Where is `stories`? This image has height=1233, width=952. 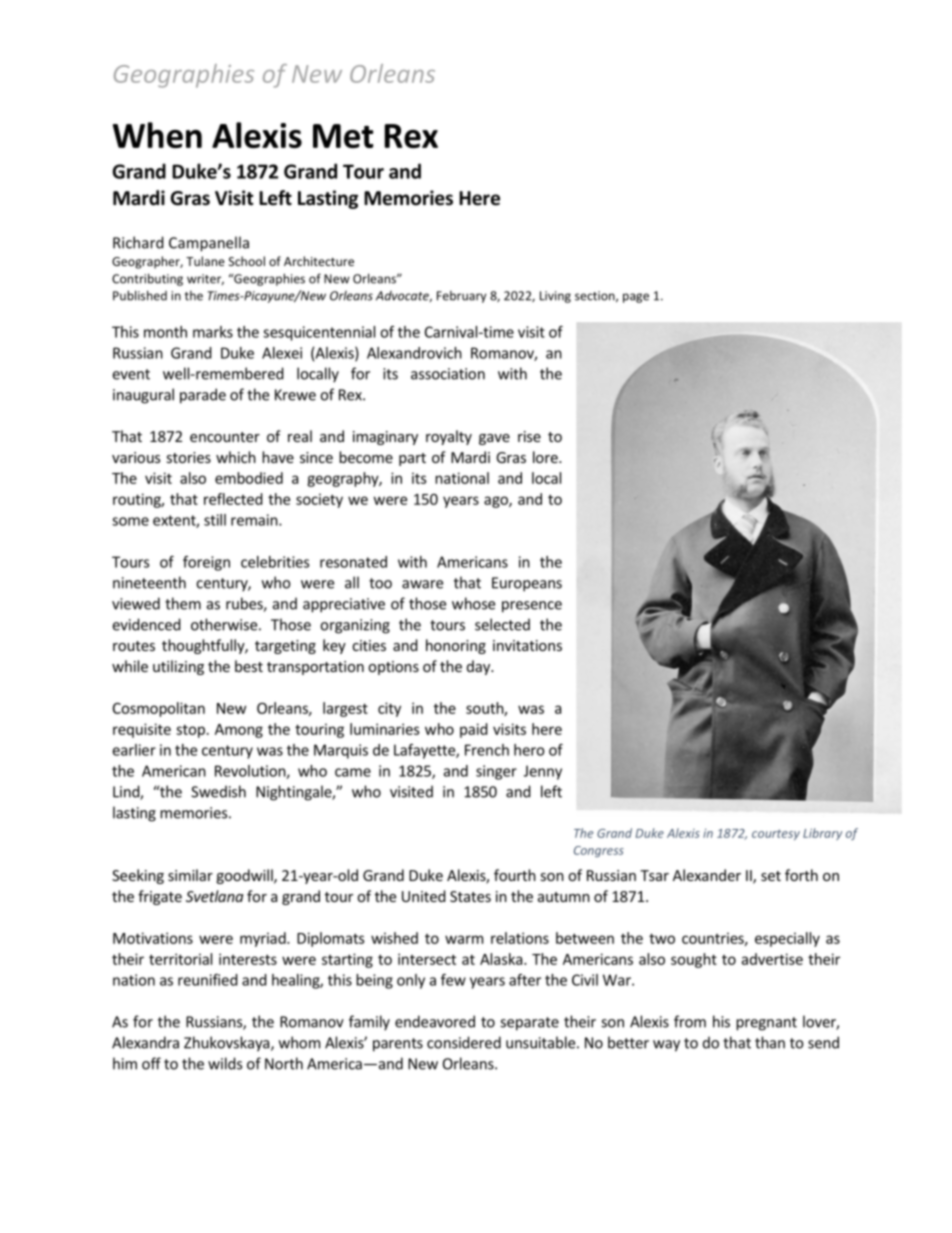
stories is located at coordinates (189, 457).
